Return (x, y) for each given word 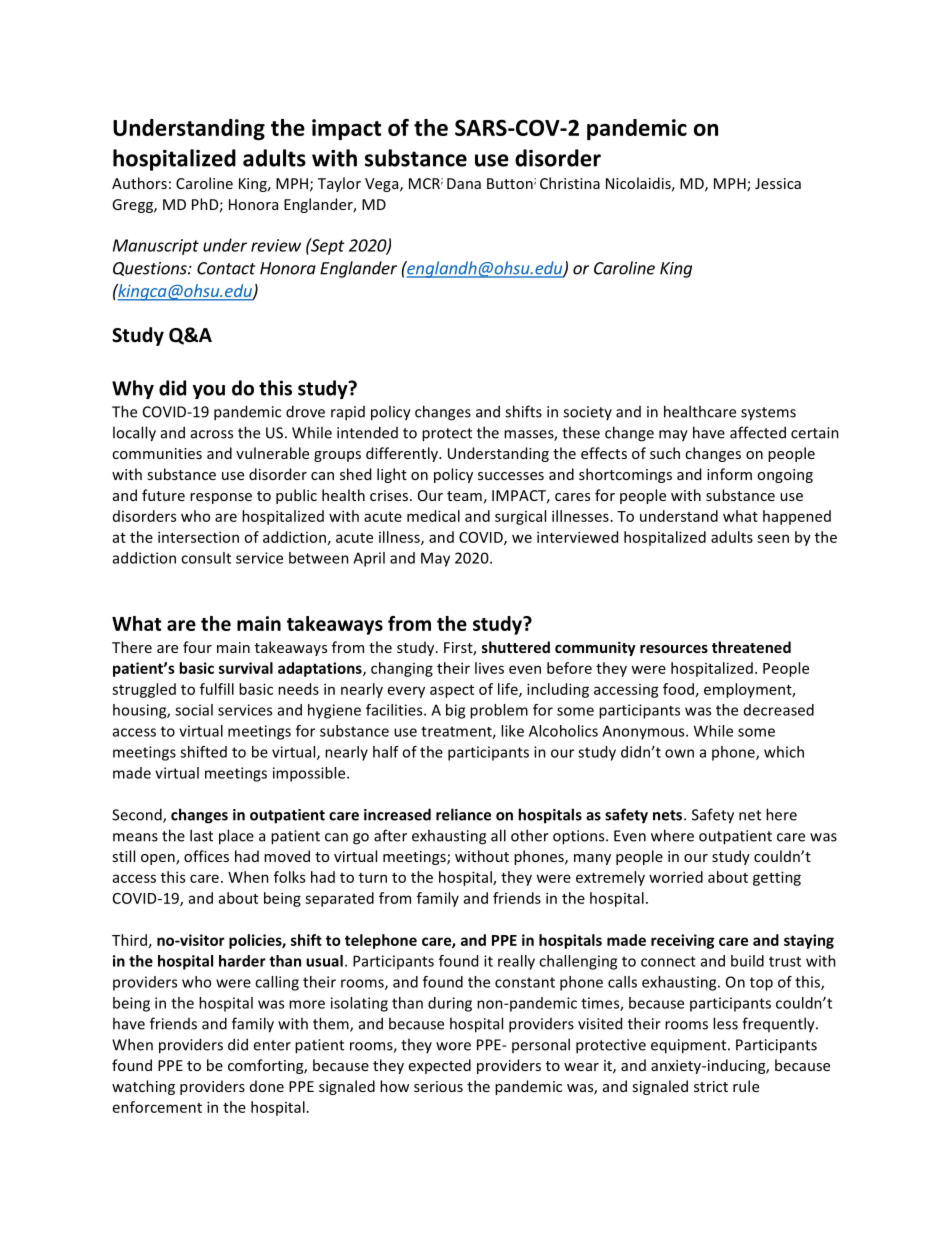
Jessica (778, 183)
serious (438, 1086)
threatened (751, 647)
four (197, 647)
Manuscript (156, 247)
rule (746, 1086)
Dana (464, 183)
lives (489, 668)
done (267, 1086)
